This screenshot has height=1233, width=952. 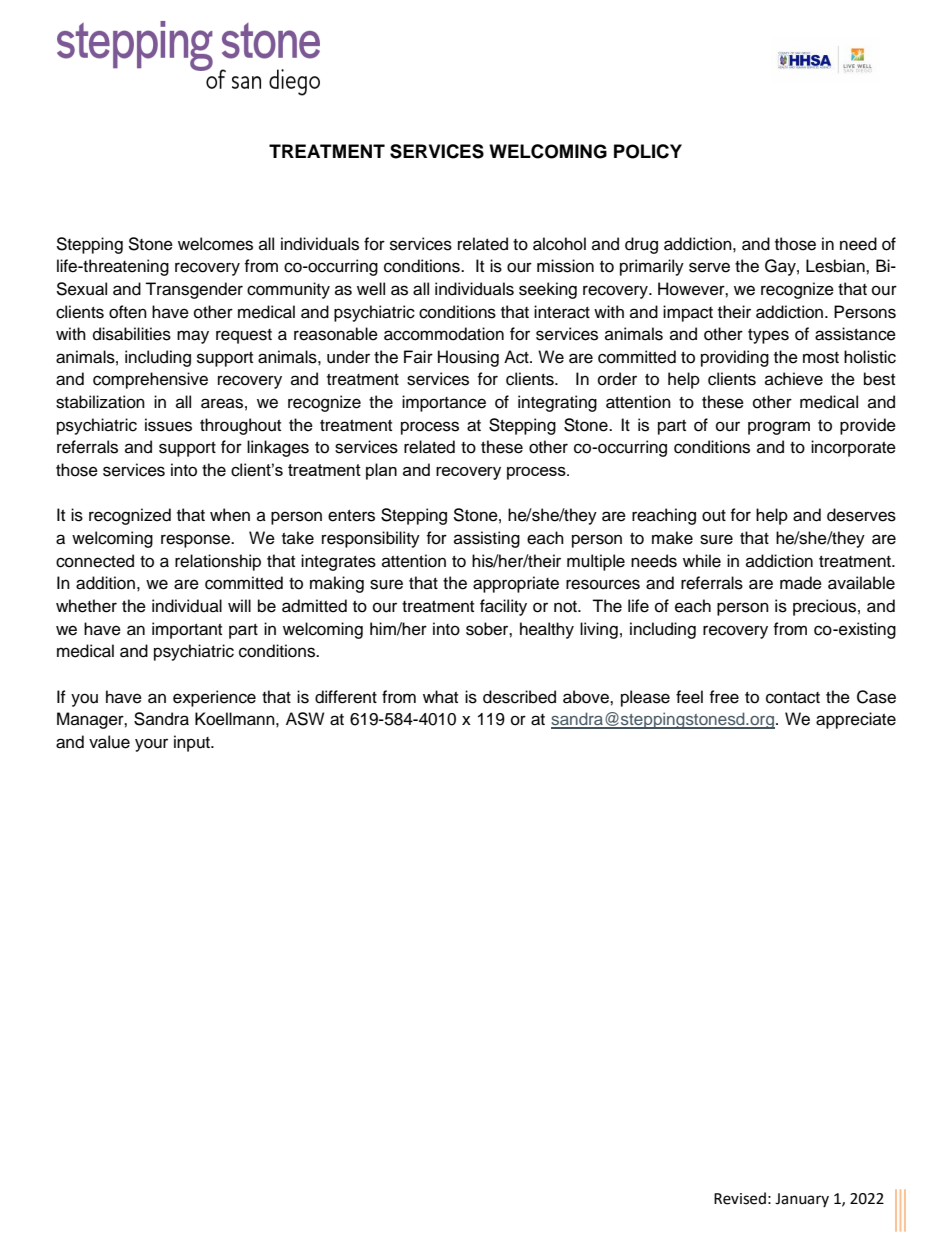 I want to click on described, so click(x=519, y=697).
